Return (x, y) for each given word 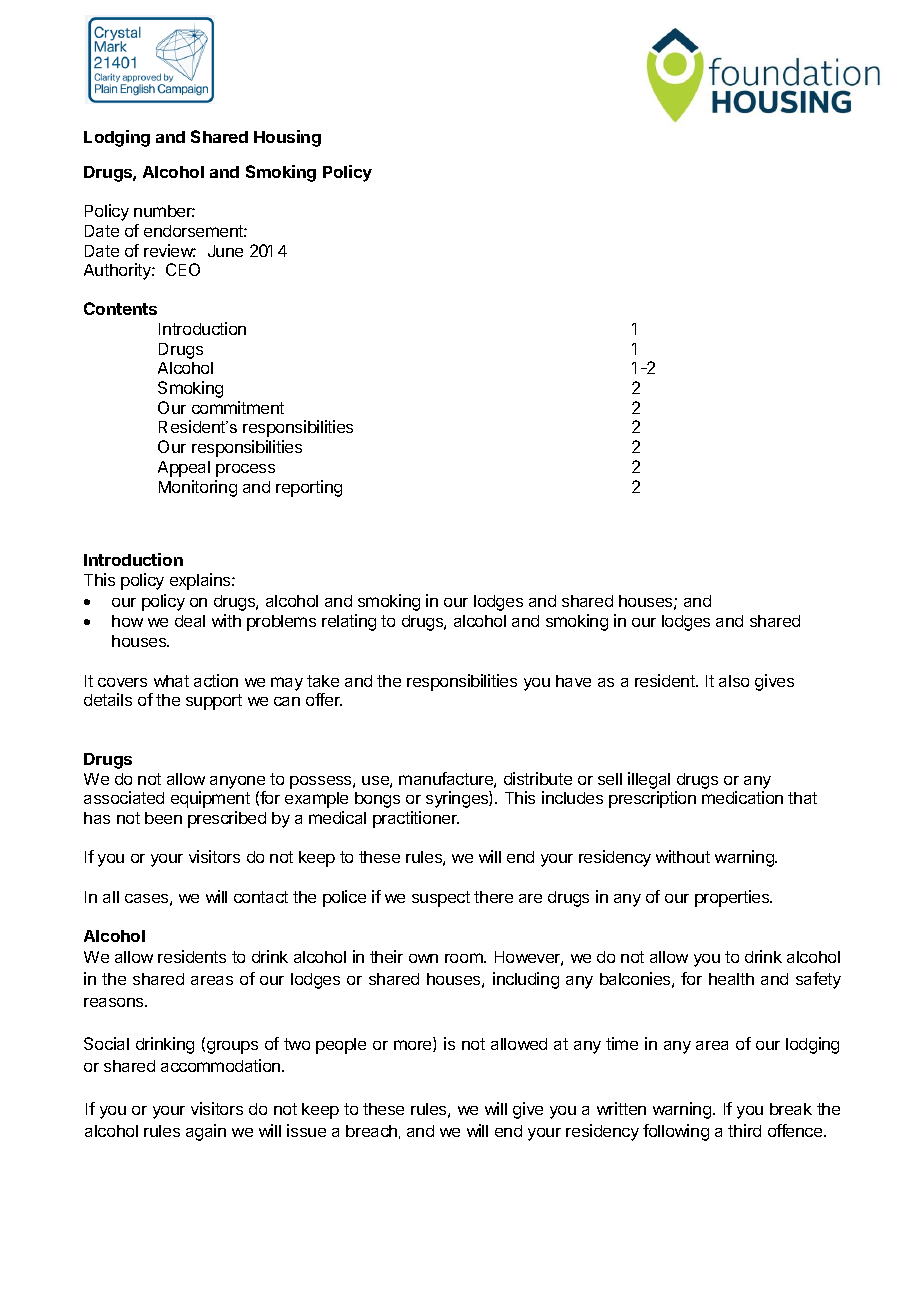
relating (349, 622)
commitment (238, 407)
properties (733, 898)
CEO (183, 269)
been (163, 818)
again (206, 1132)
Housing (287, 138)
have (573, 681)
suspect (441, 899)
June (225, 251)
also (734, 681)
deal (190, 621)
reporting (309, 488)
